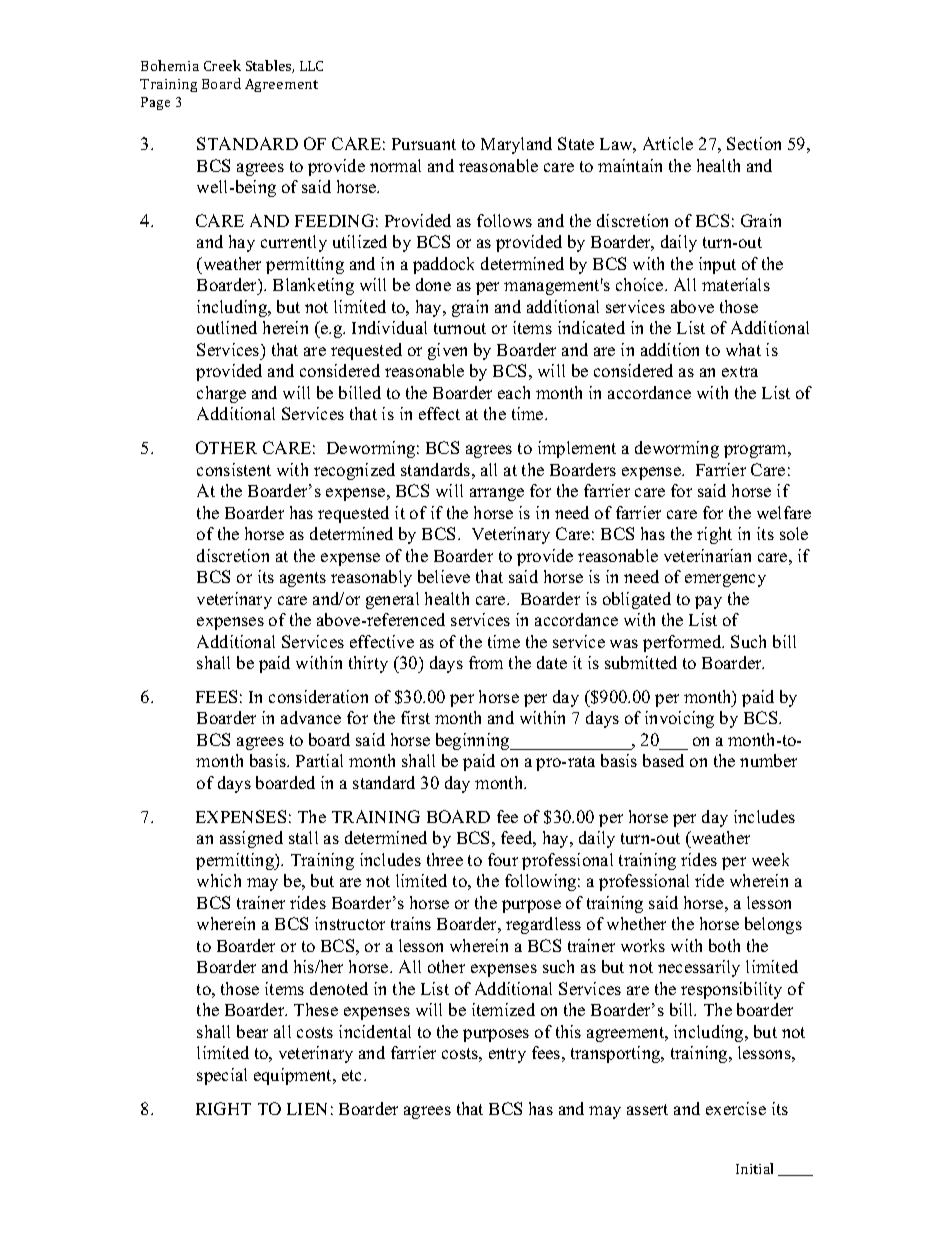 The width and height of the screenshot is (952, 1233). Describe the element at coordinates (444, 576) in the screenshot. I see `believe` at that location.
